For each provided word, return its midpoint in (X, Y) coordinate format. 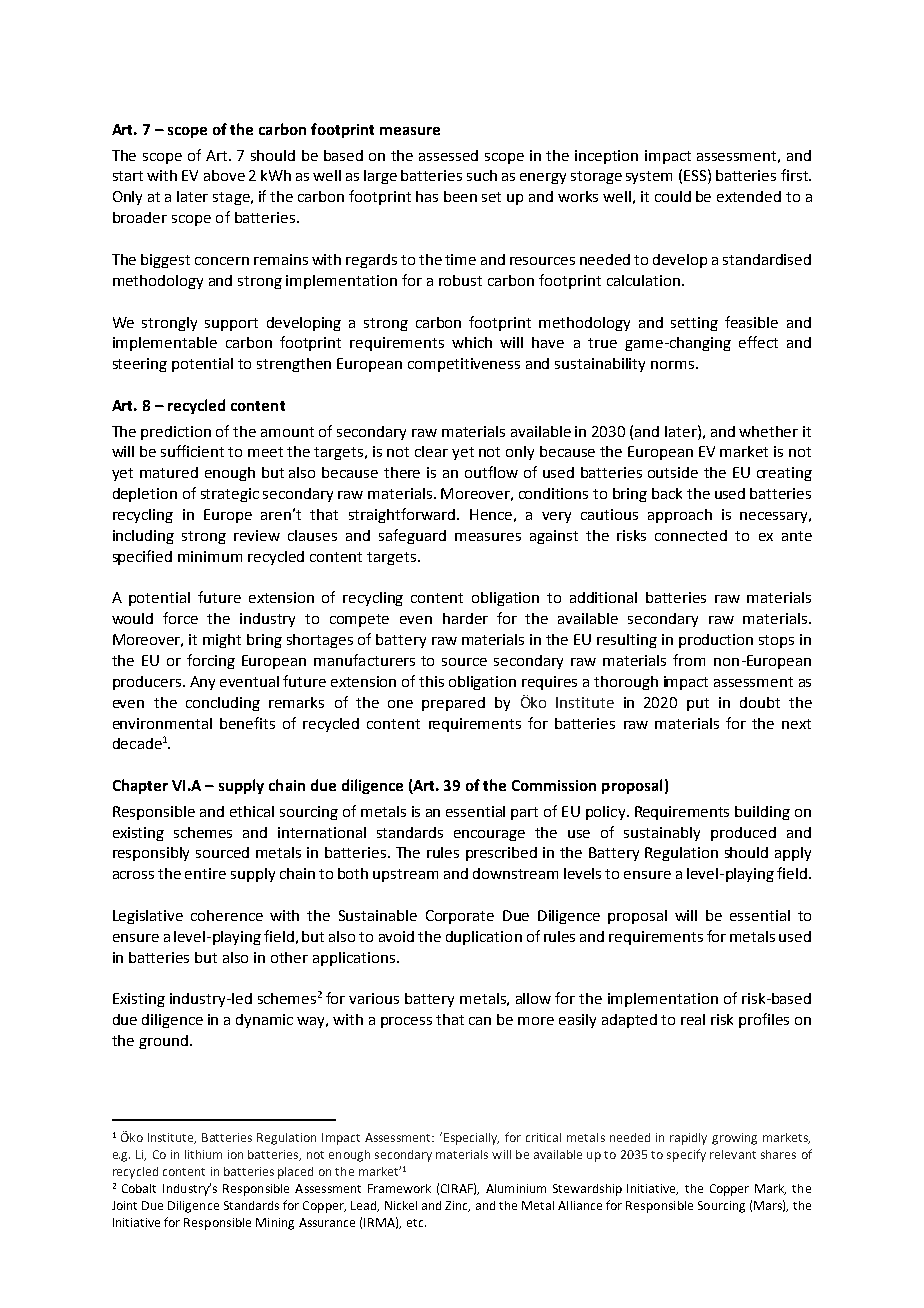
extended (749, 196)
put (698, 704)
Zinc (457, 1206)
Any (202, 683)
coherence (227, 915)
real (693, 1019)
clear (431, 451)
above (224, 175)
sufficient (192, 451)
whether (768, 431)
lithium (203, 1154)
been (460, 196)
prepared (453, 704)
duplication (484, 938)
